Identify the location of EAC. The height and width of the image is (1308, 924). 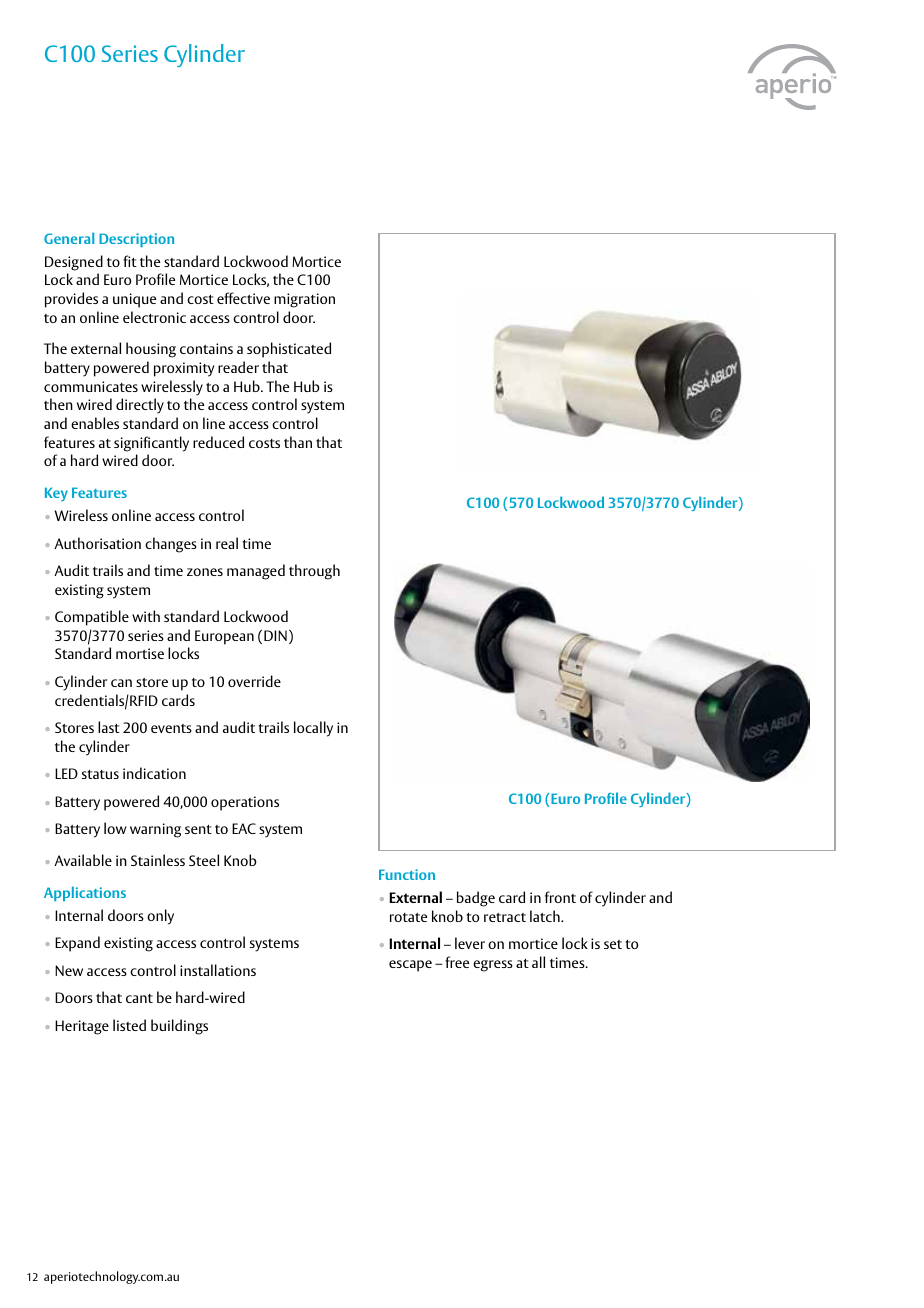
(244, 828).
